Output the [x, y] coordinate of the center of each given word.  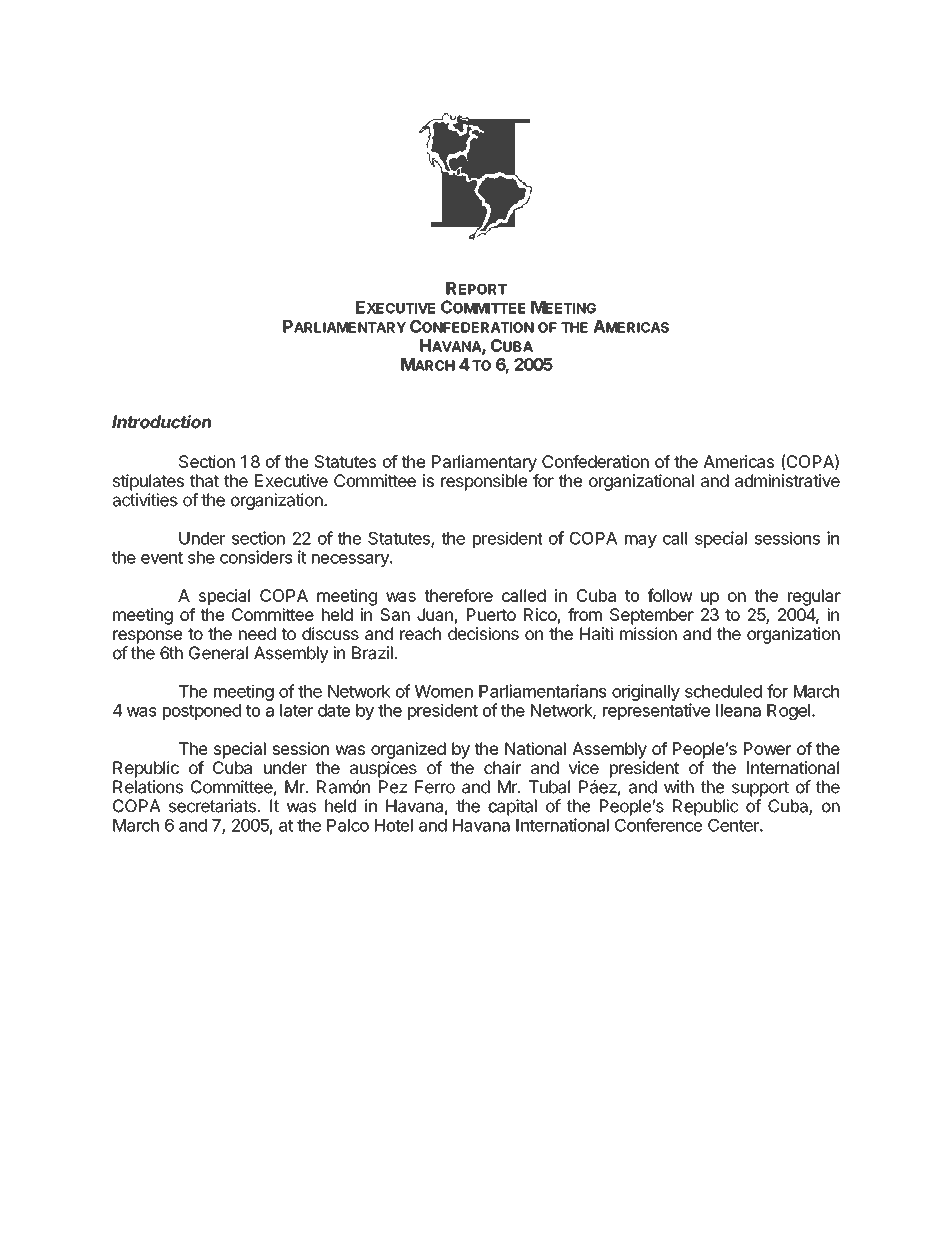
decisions [483, 633]
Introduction [161, 422]
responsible [484, 482]
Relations [148, 787]
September [652, 616]
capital [512, 807]
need [257, 633]
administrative [787, 480]
